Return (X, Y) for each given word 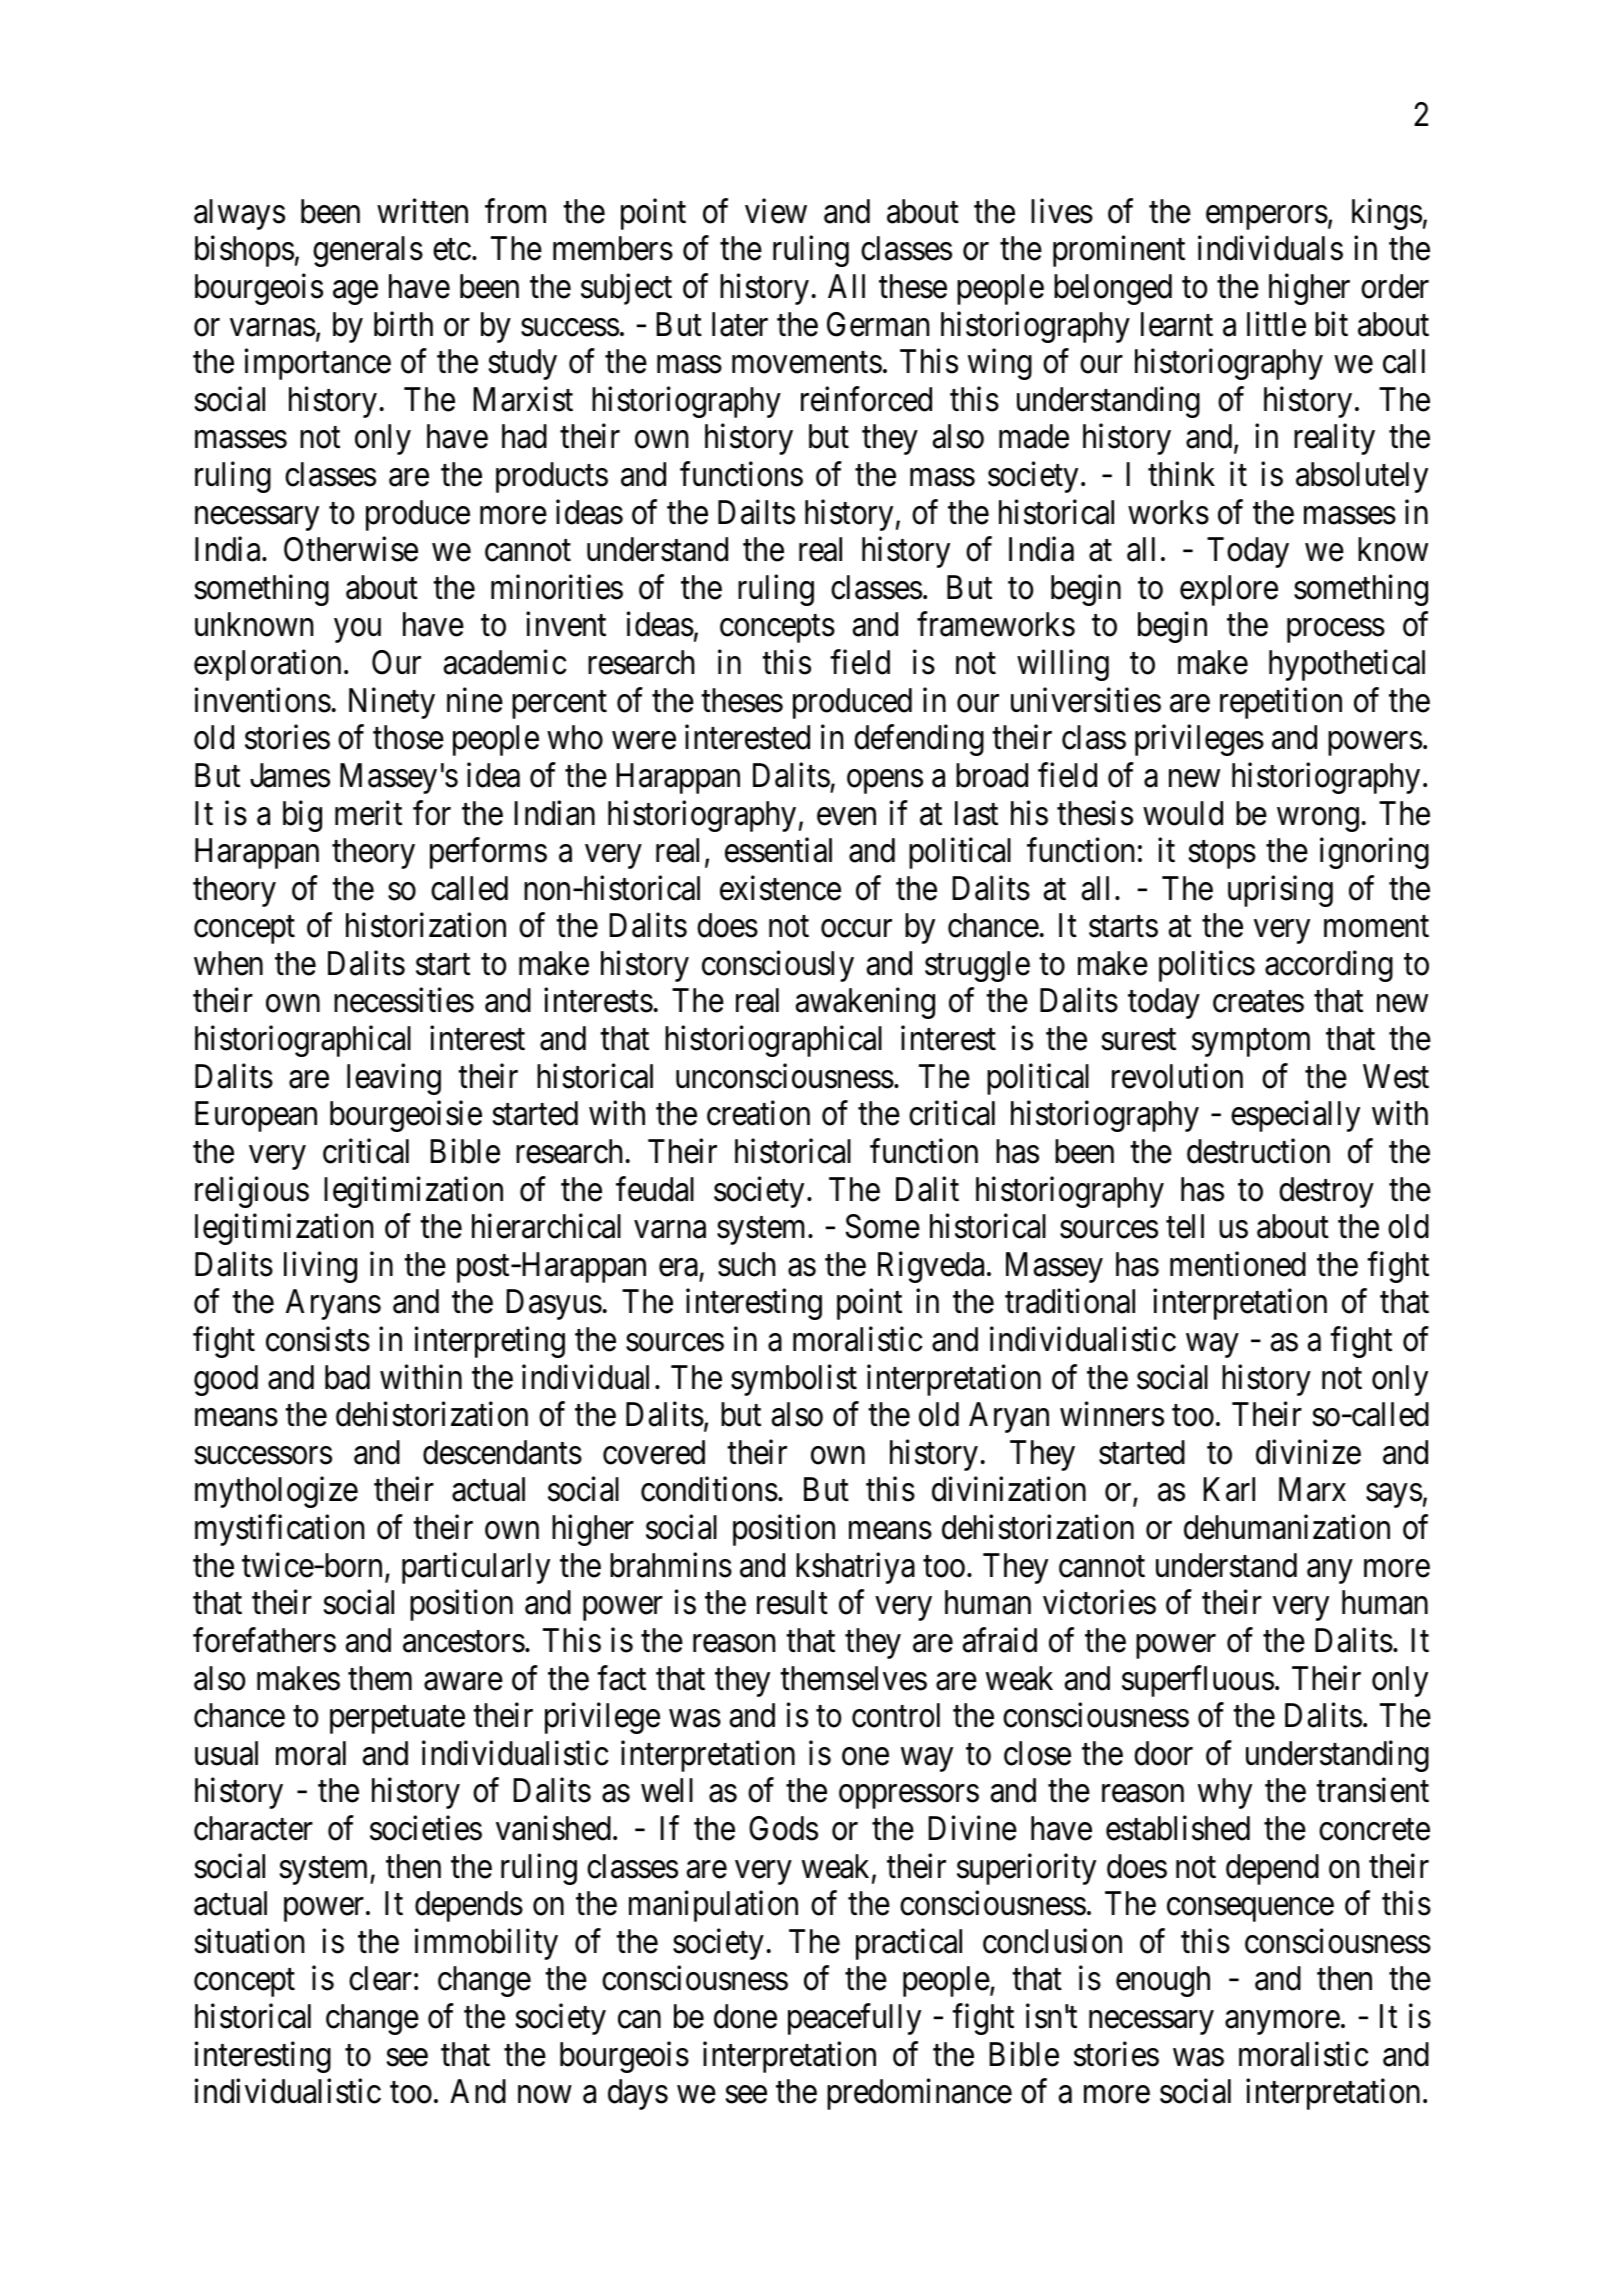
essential (778, 850)
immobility (486, 1944)
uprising (1280, 891)
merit (368, 813)
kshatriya (855, 1568)
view (776, 211)
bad (347, 1377)
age (355, 293)
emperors (1267, 218)
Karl (1229, 1489)
